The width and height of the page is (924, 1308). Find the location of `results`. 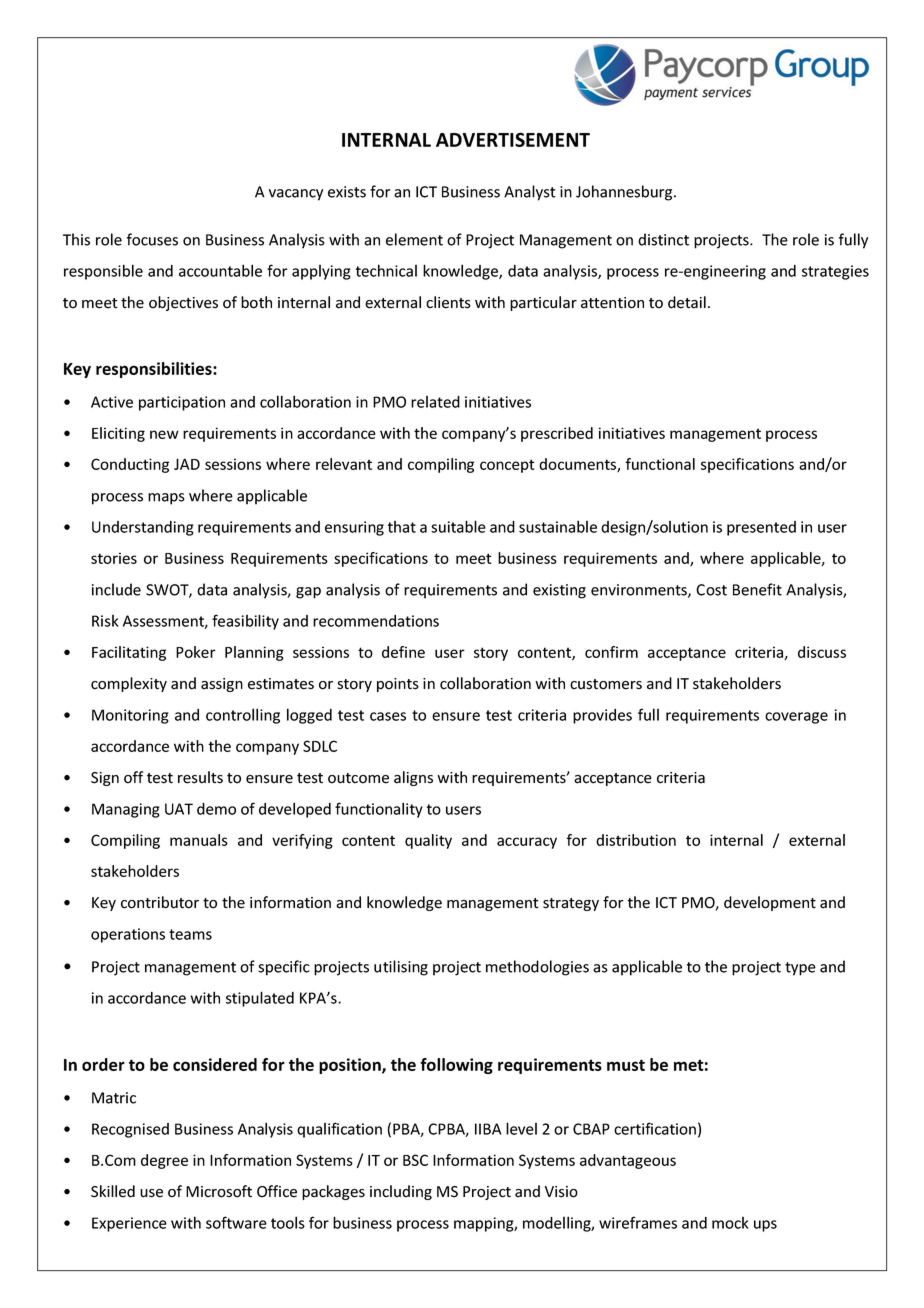

results is located at coordinates (200, 777).
